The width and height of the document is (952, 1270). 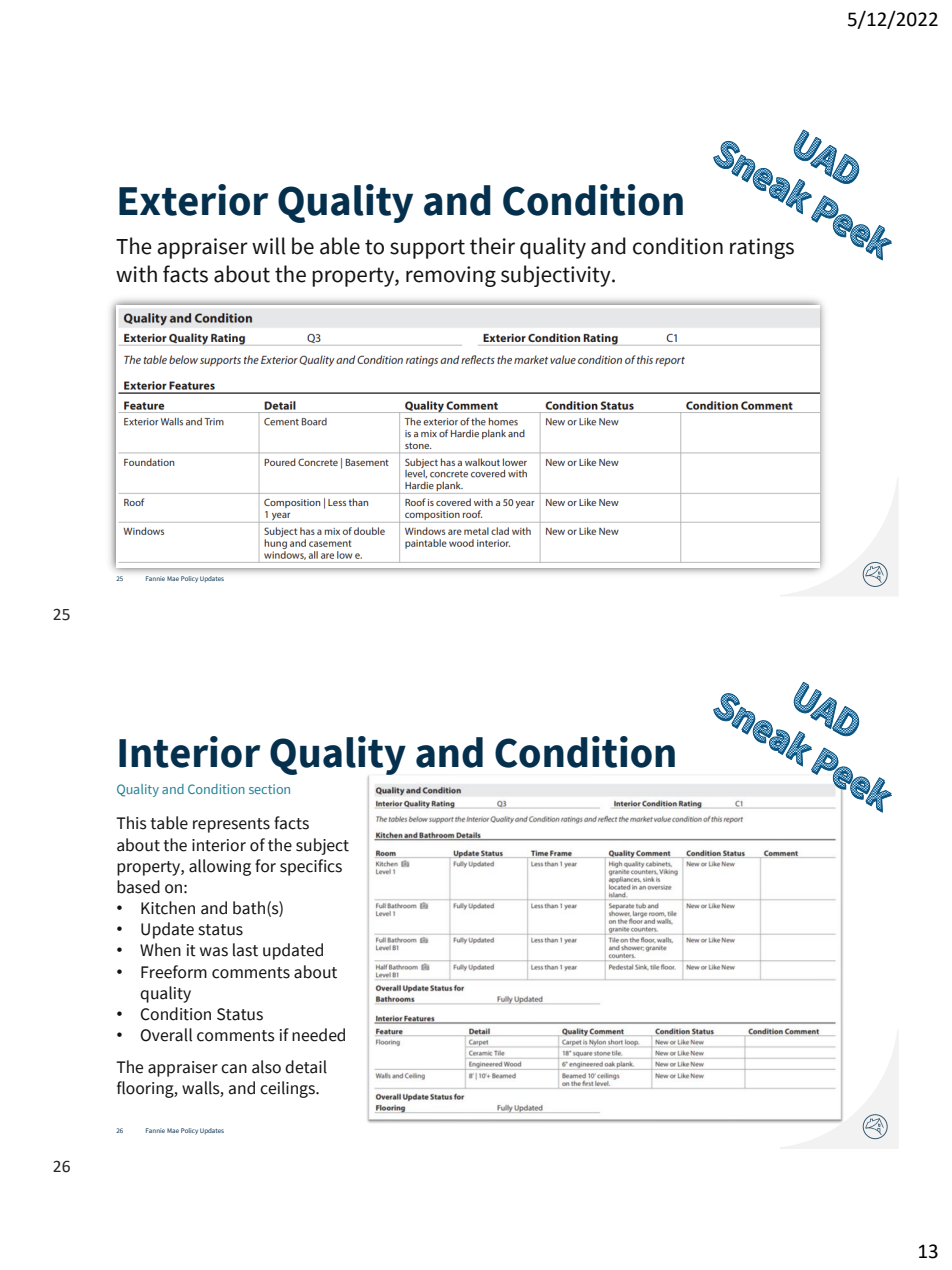 I want to click on specifics, so click(x=311, y=867).
